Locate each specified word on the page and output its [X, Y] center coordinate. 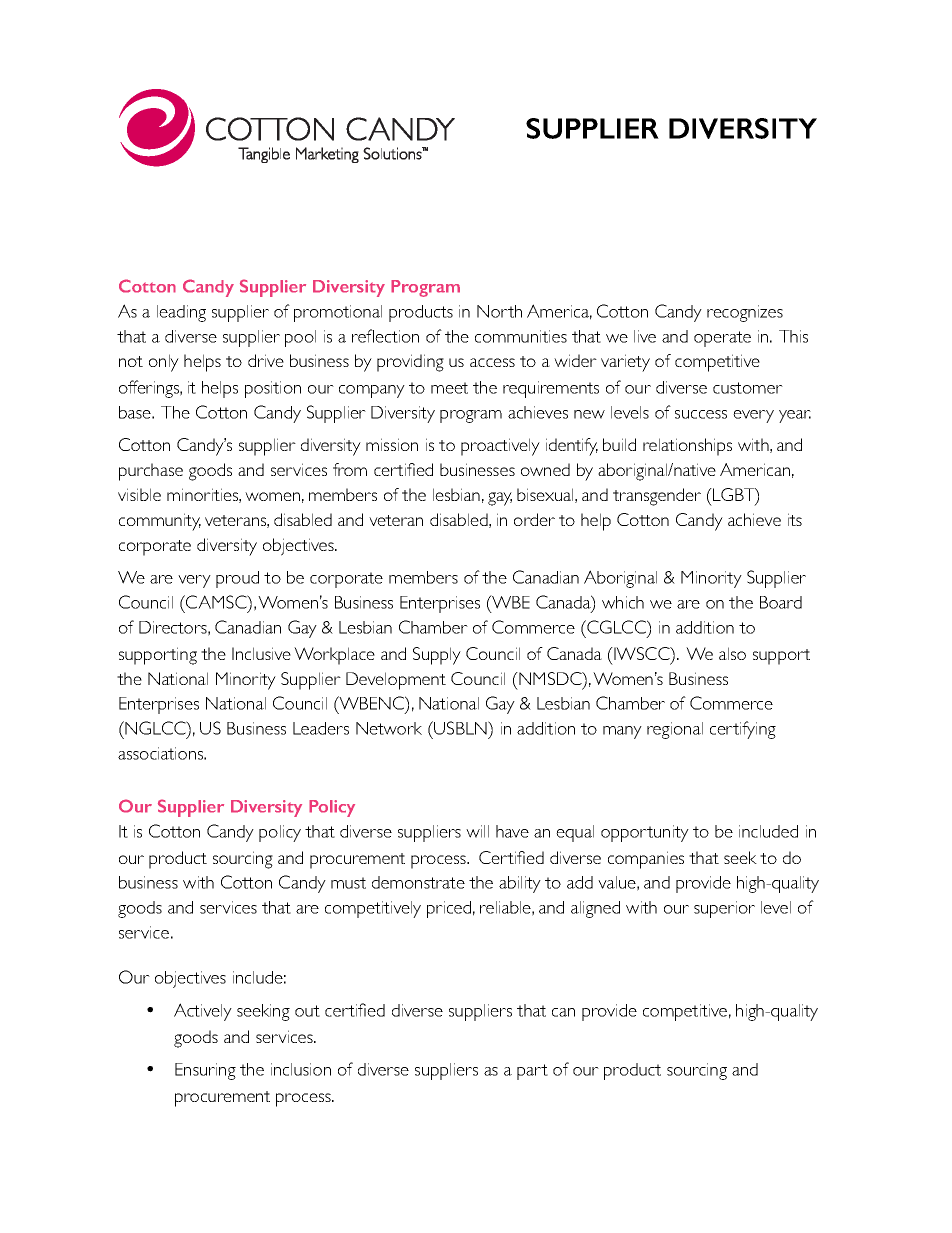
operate [722, 339]
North [499, 311]
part [532, 1072]
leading [181, 313]
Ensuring [205, 1071]
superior [724, 909]
